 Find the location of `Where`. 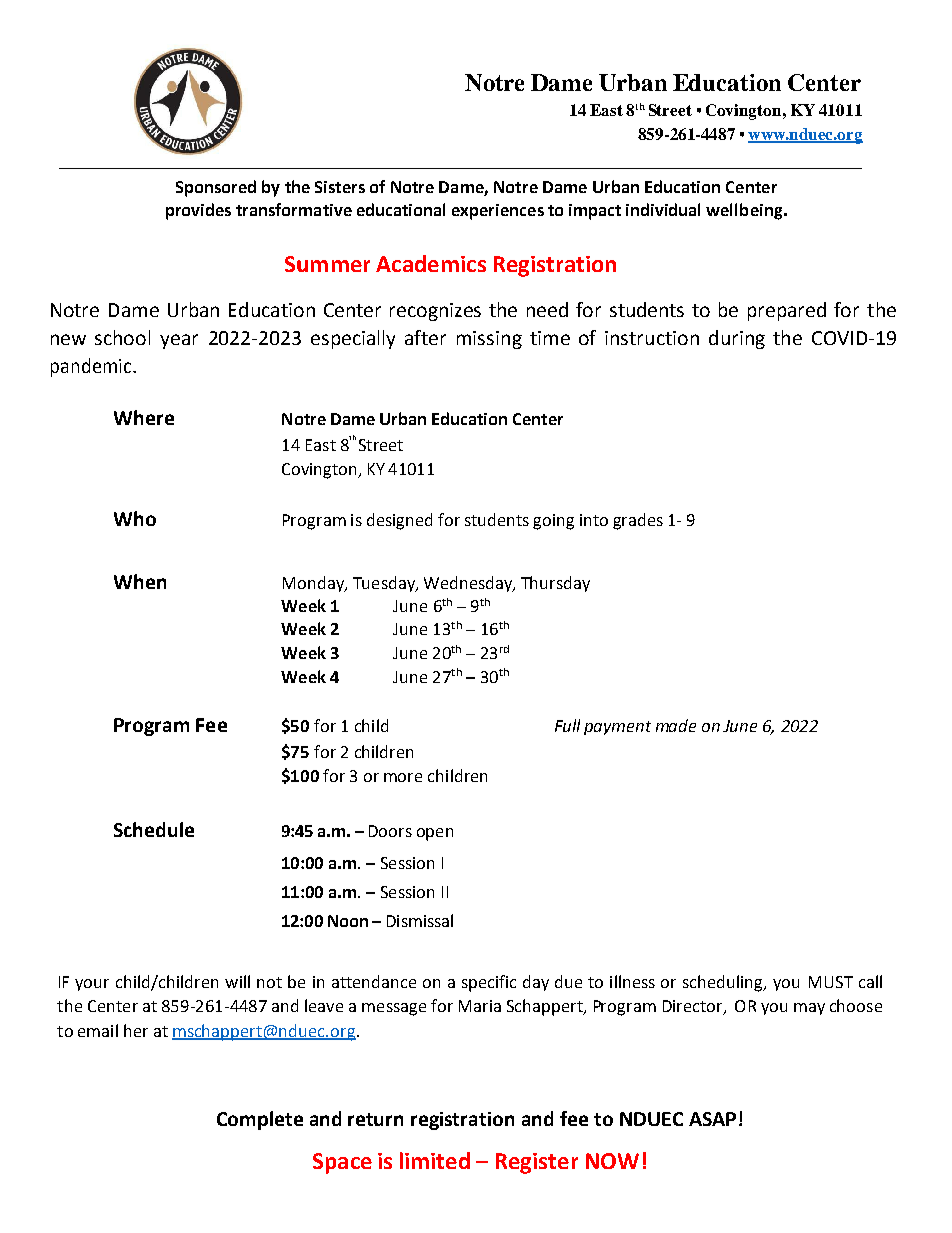

Where is located at coordinates (144, 417).
